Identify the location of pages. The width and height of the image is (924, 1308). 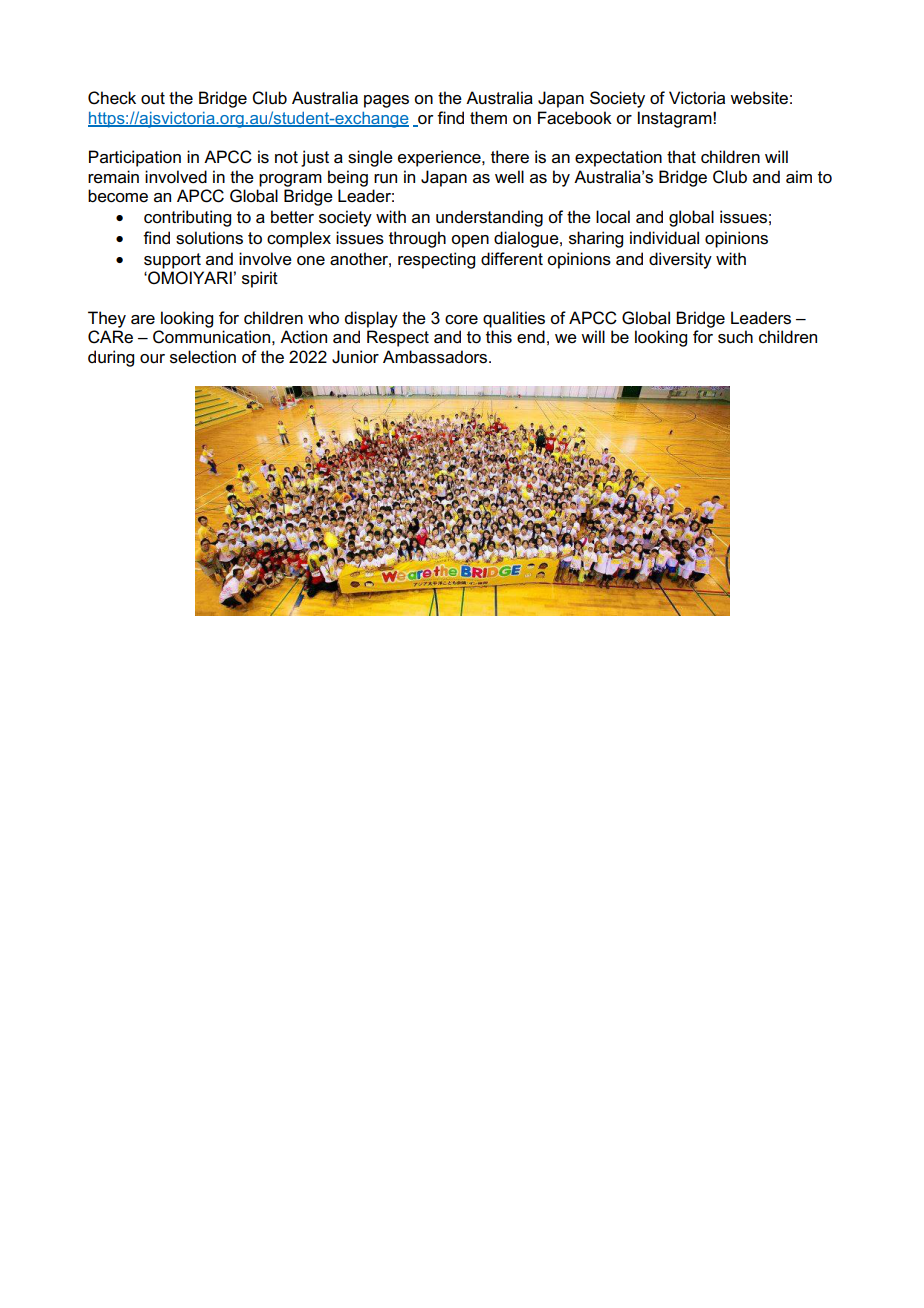
(386, 101).
